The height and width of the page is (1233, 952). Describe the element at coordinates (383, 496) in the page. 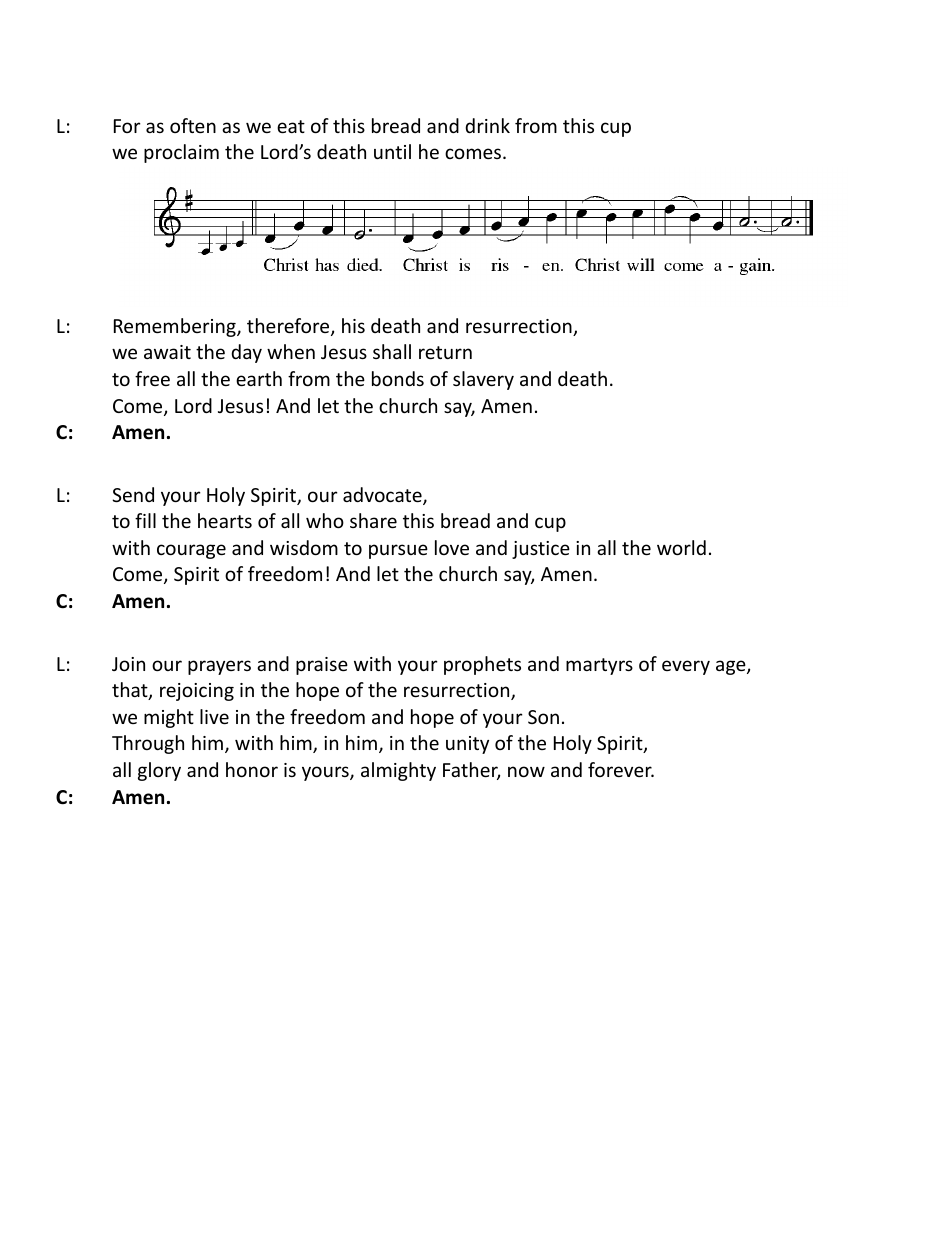

I see `advocate` at that location.
